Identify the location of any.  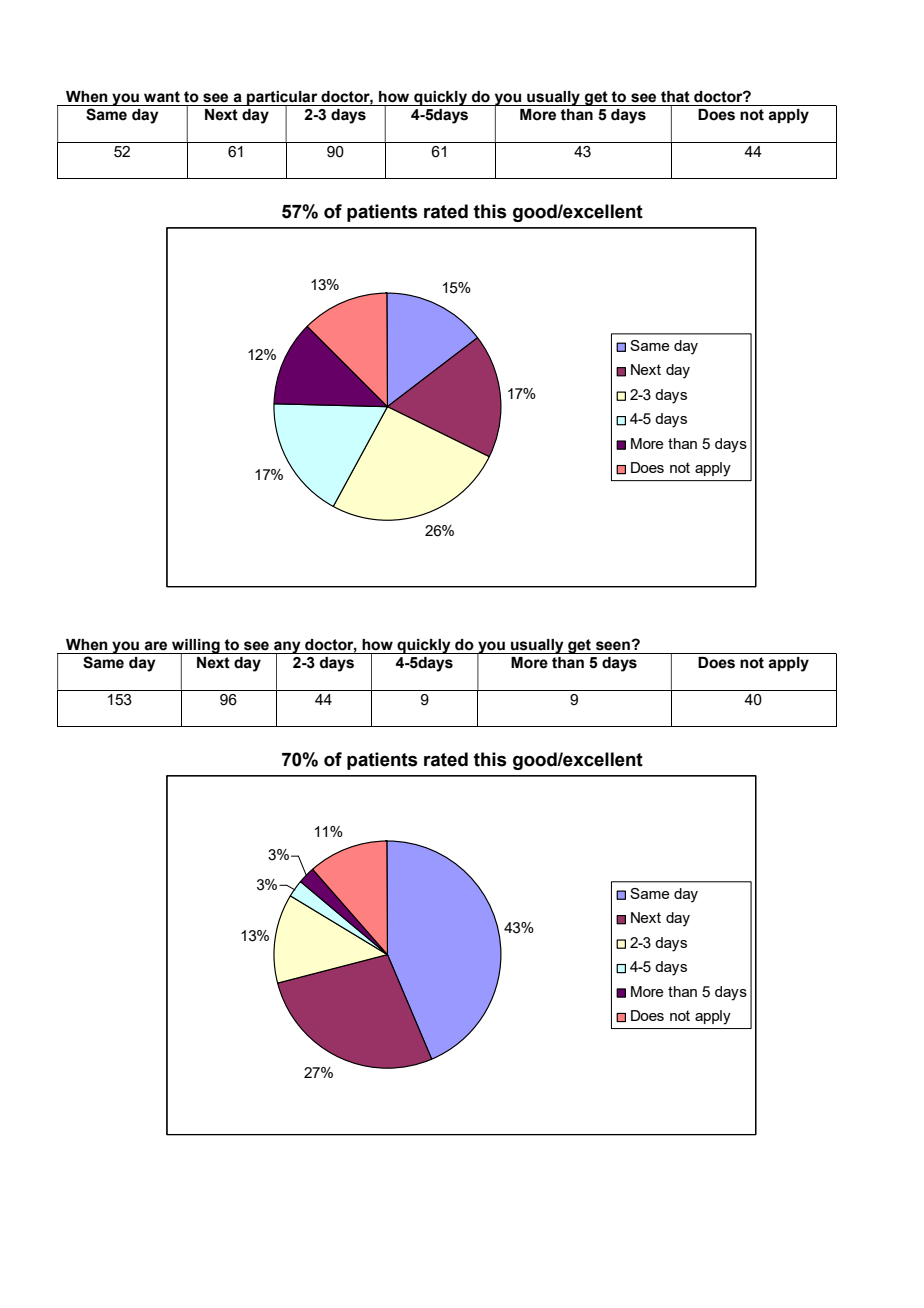
(287, 648).
